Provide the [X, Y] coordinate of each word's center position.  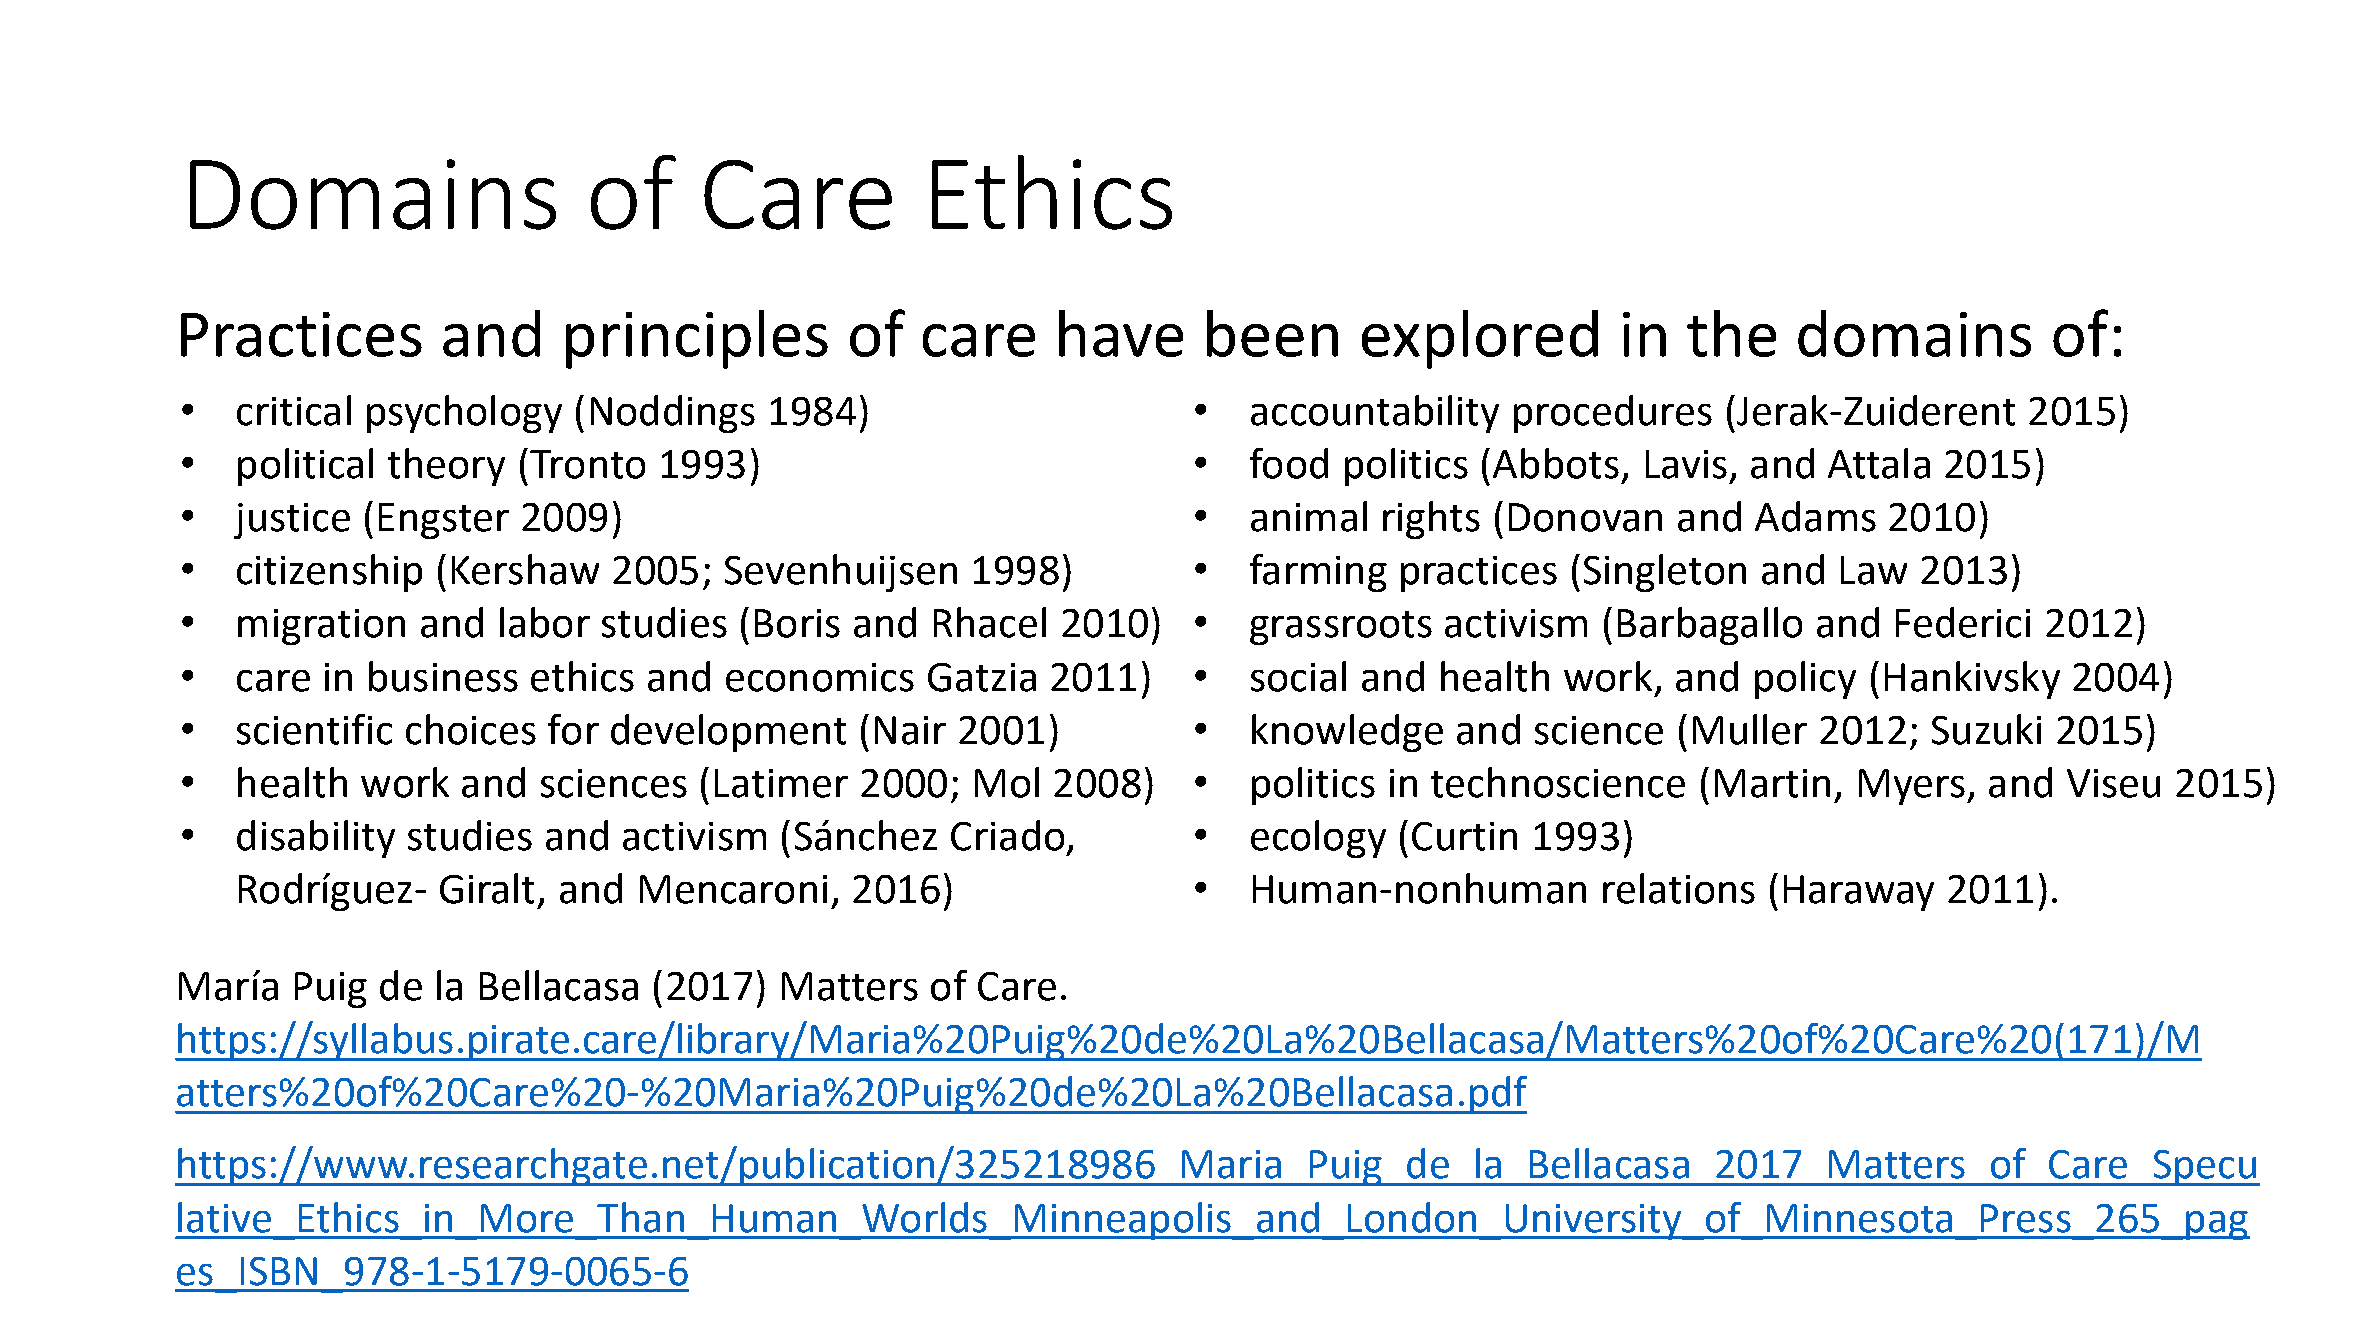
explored [1480, 339]
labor [545, 622]
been [1272, 333]
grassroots [1341, 628]
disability [316, 839]
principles [697, 339]
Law [1874, 570]
